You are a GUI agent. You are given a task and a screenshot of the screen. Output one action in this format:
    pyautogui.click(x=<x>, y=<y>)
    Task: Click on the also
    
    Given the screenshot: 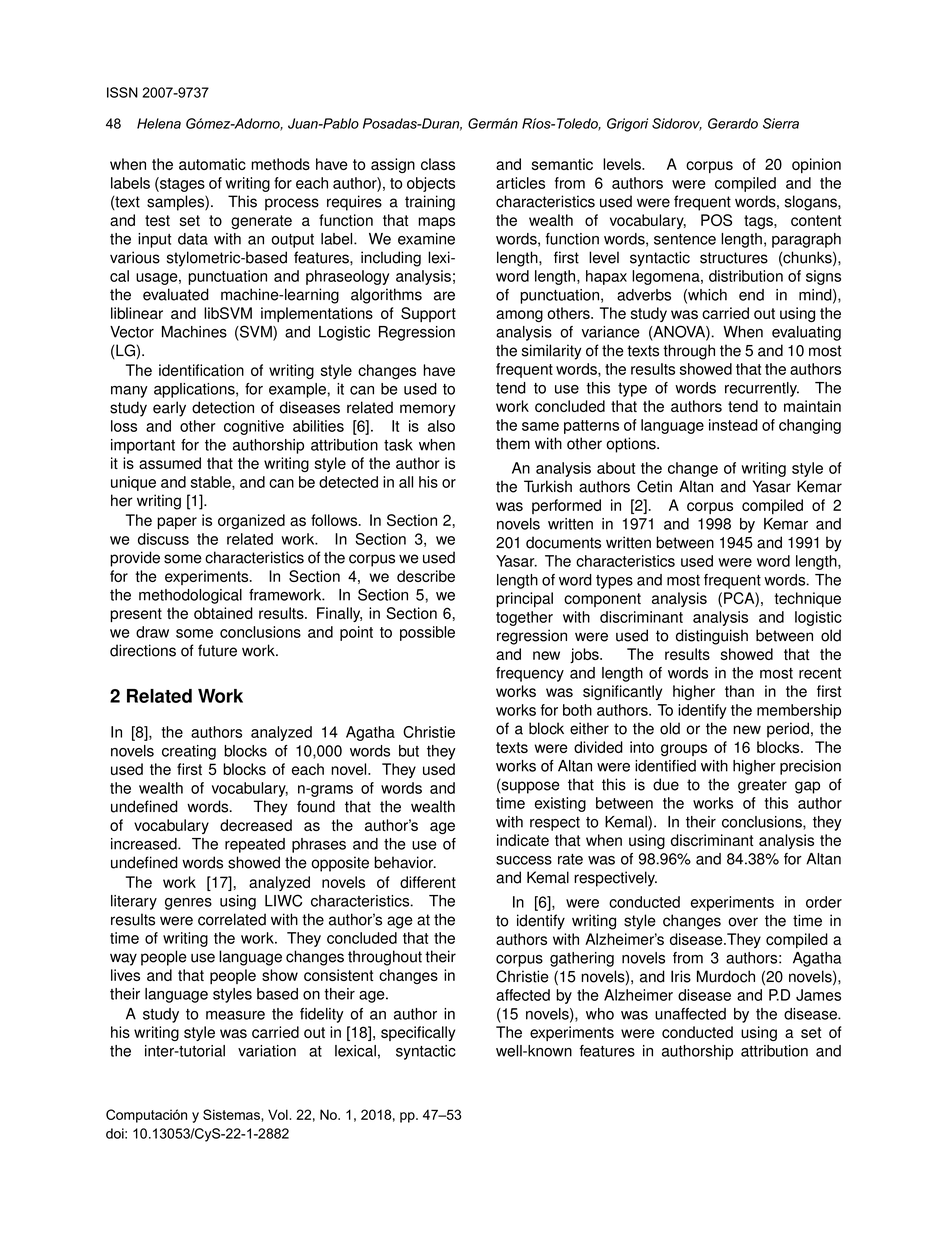 What is the action you would take?
    pyautogui.click(x=441, y=426)
